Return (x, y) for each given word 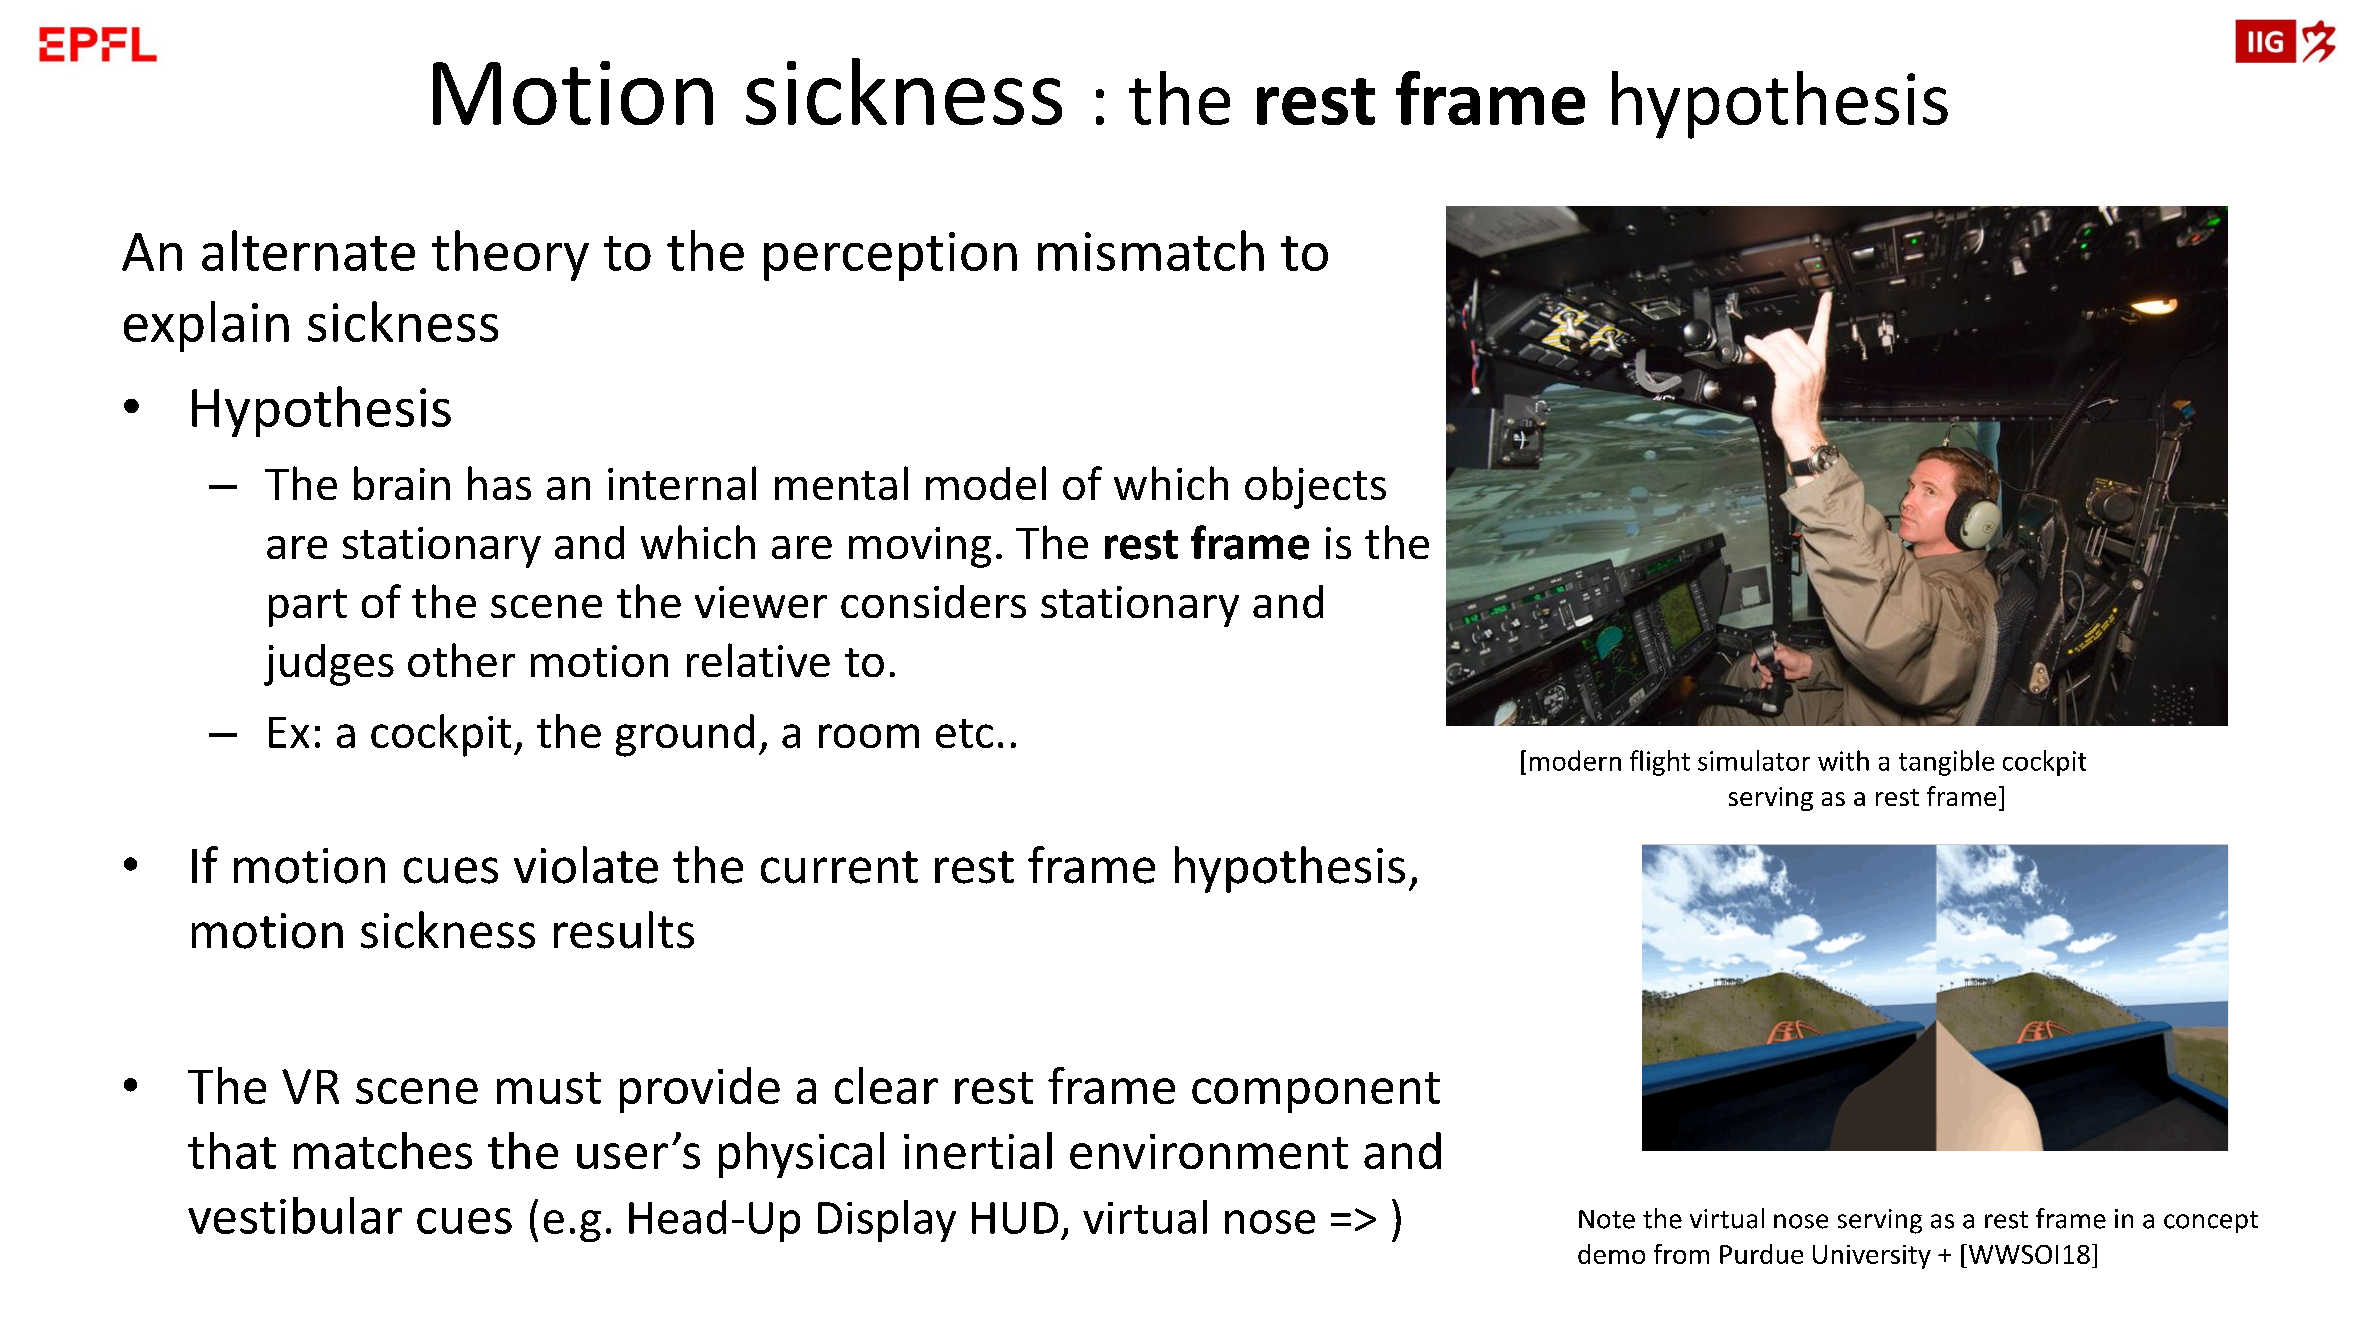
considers (933, 601)
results (624, 930)
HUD (1015, 1218)
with (1843, 760)
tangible (1946, 763)
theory (510, 255)
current (839, 867)
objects (1315, 487)
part (308, 608)
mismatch (1151, 250)
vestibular (295, 1215)
